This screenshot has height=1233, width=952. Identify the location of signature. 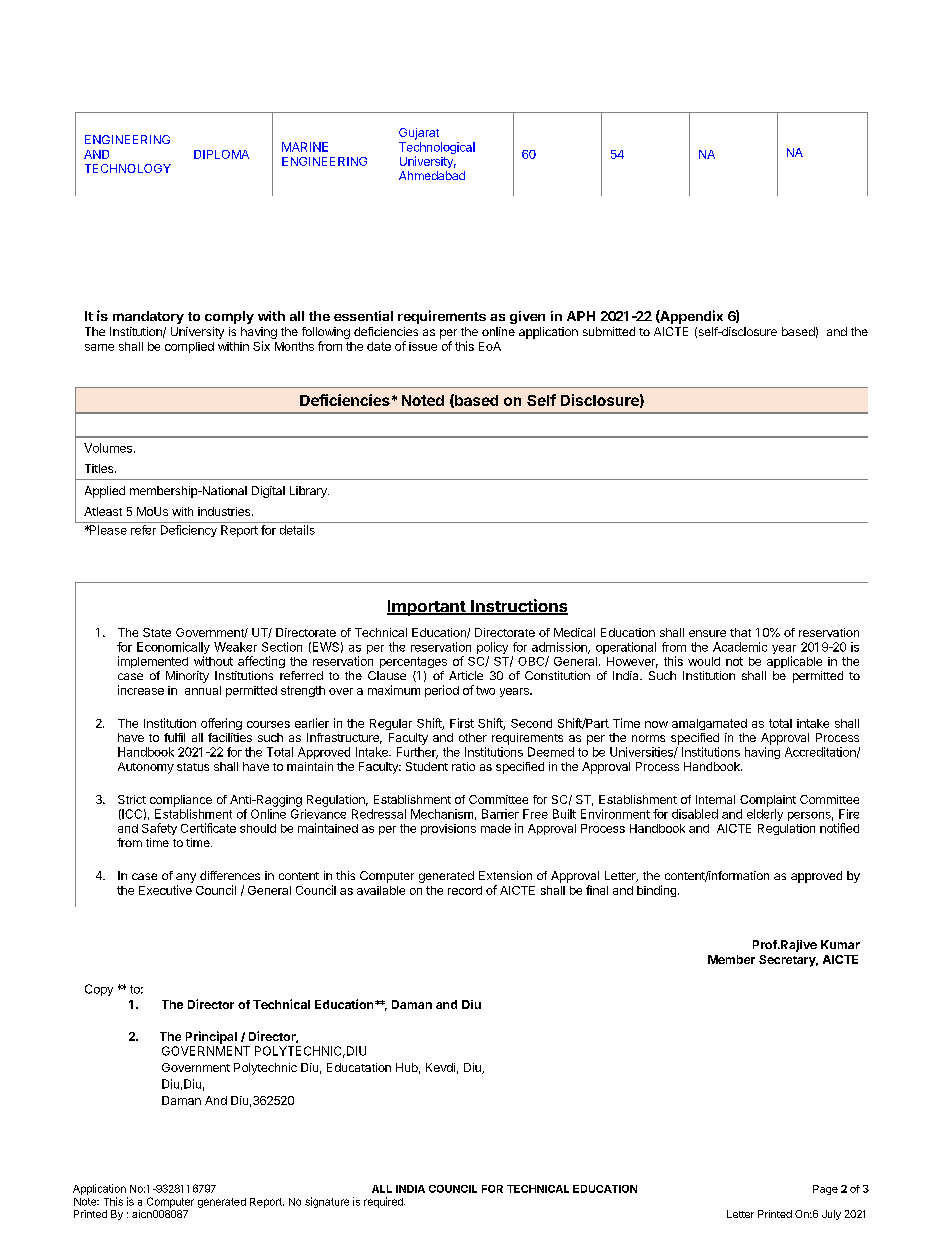
(327, 1202).
